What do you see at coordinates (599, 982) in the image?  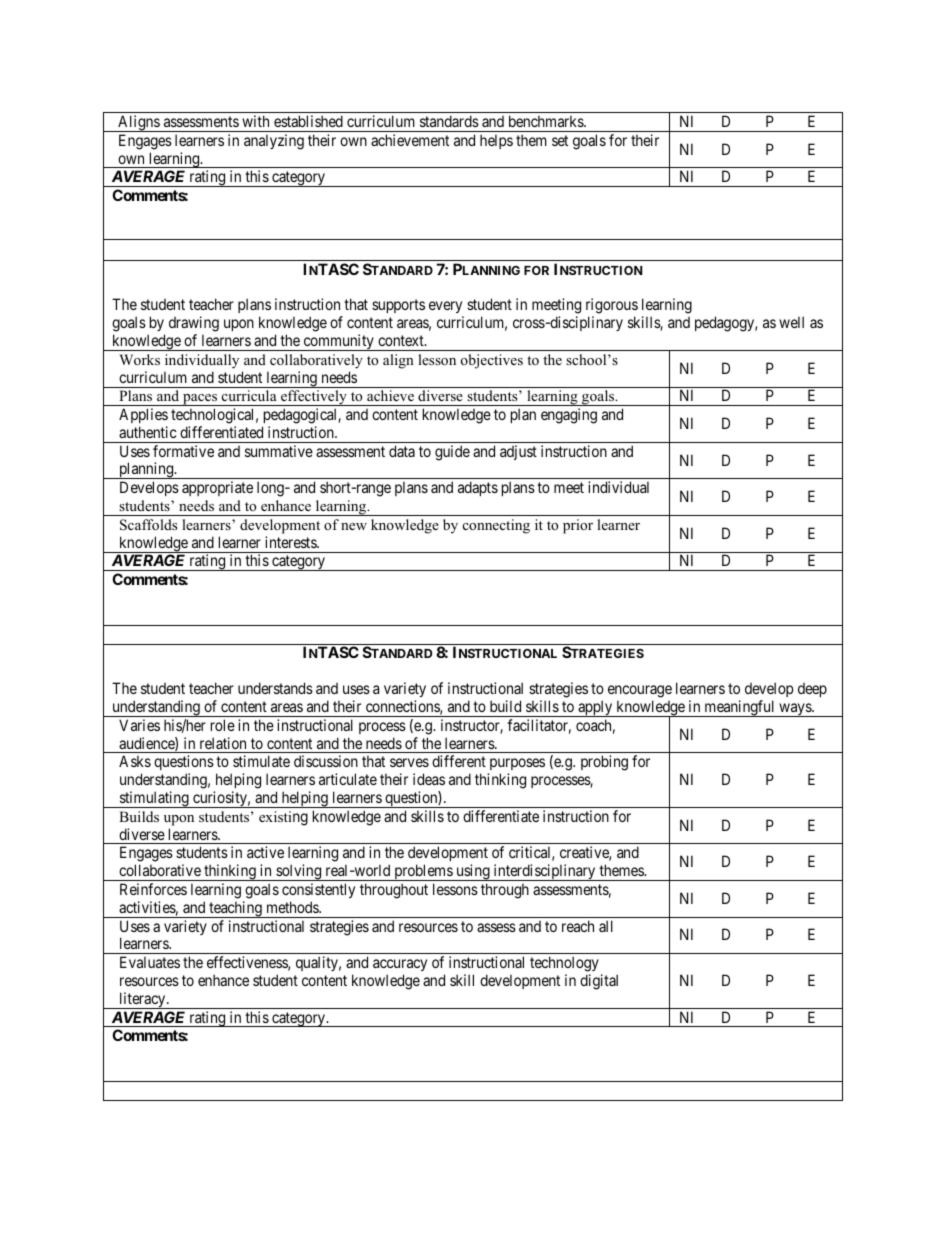 I see `digital` at bounding box center [599, 982].
